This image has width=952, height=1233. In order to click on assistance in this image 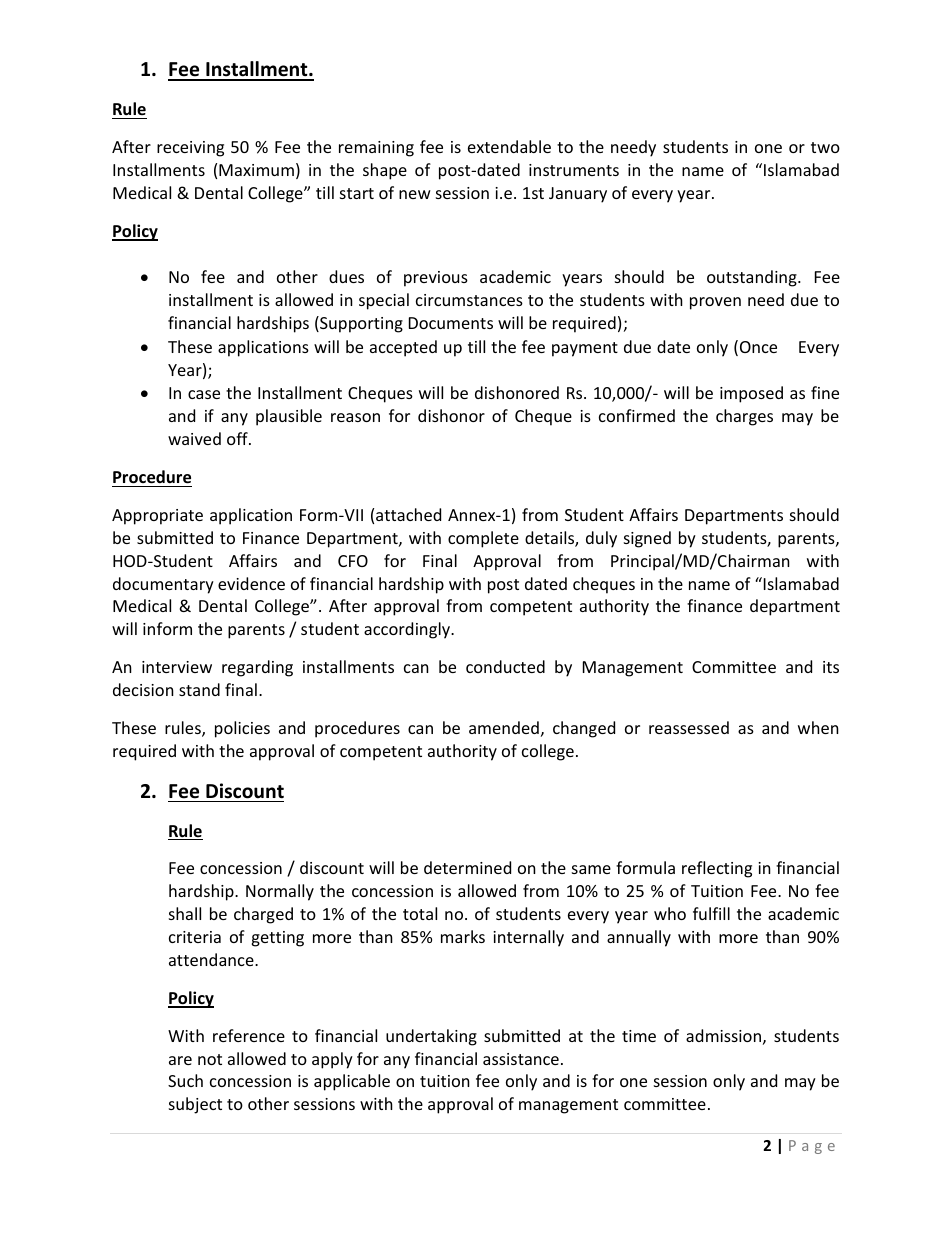, I will do `click(521, 1059)`.
